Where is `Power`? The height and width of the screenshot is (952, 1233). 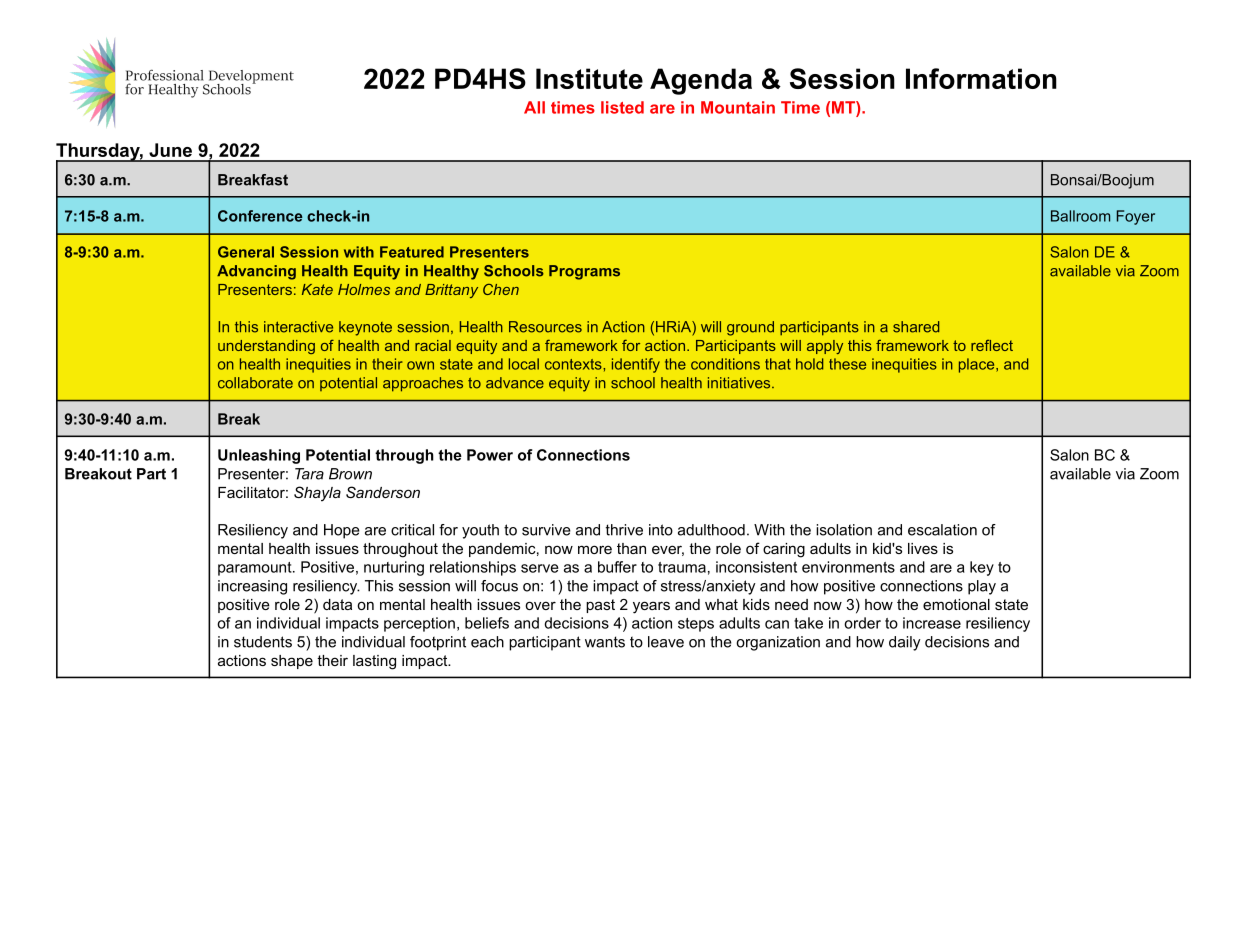 Power is located at coordinates (490, 455).
